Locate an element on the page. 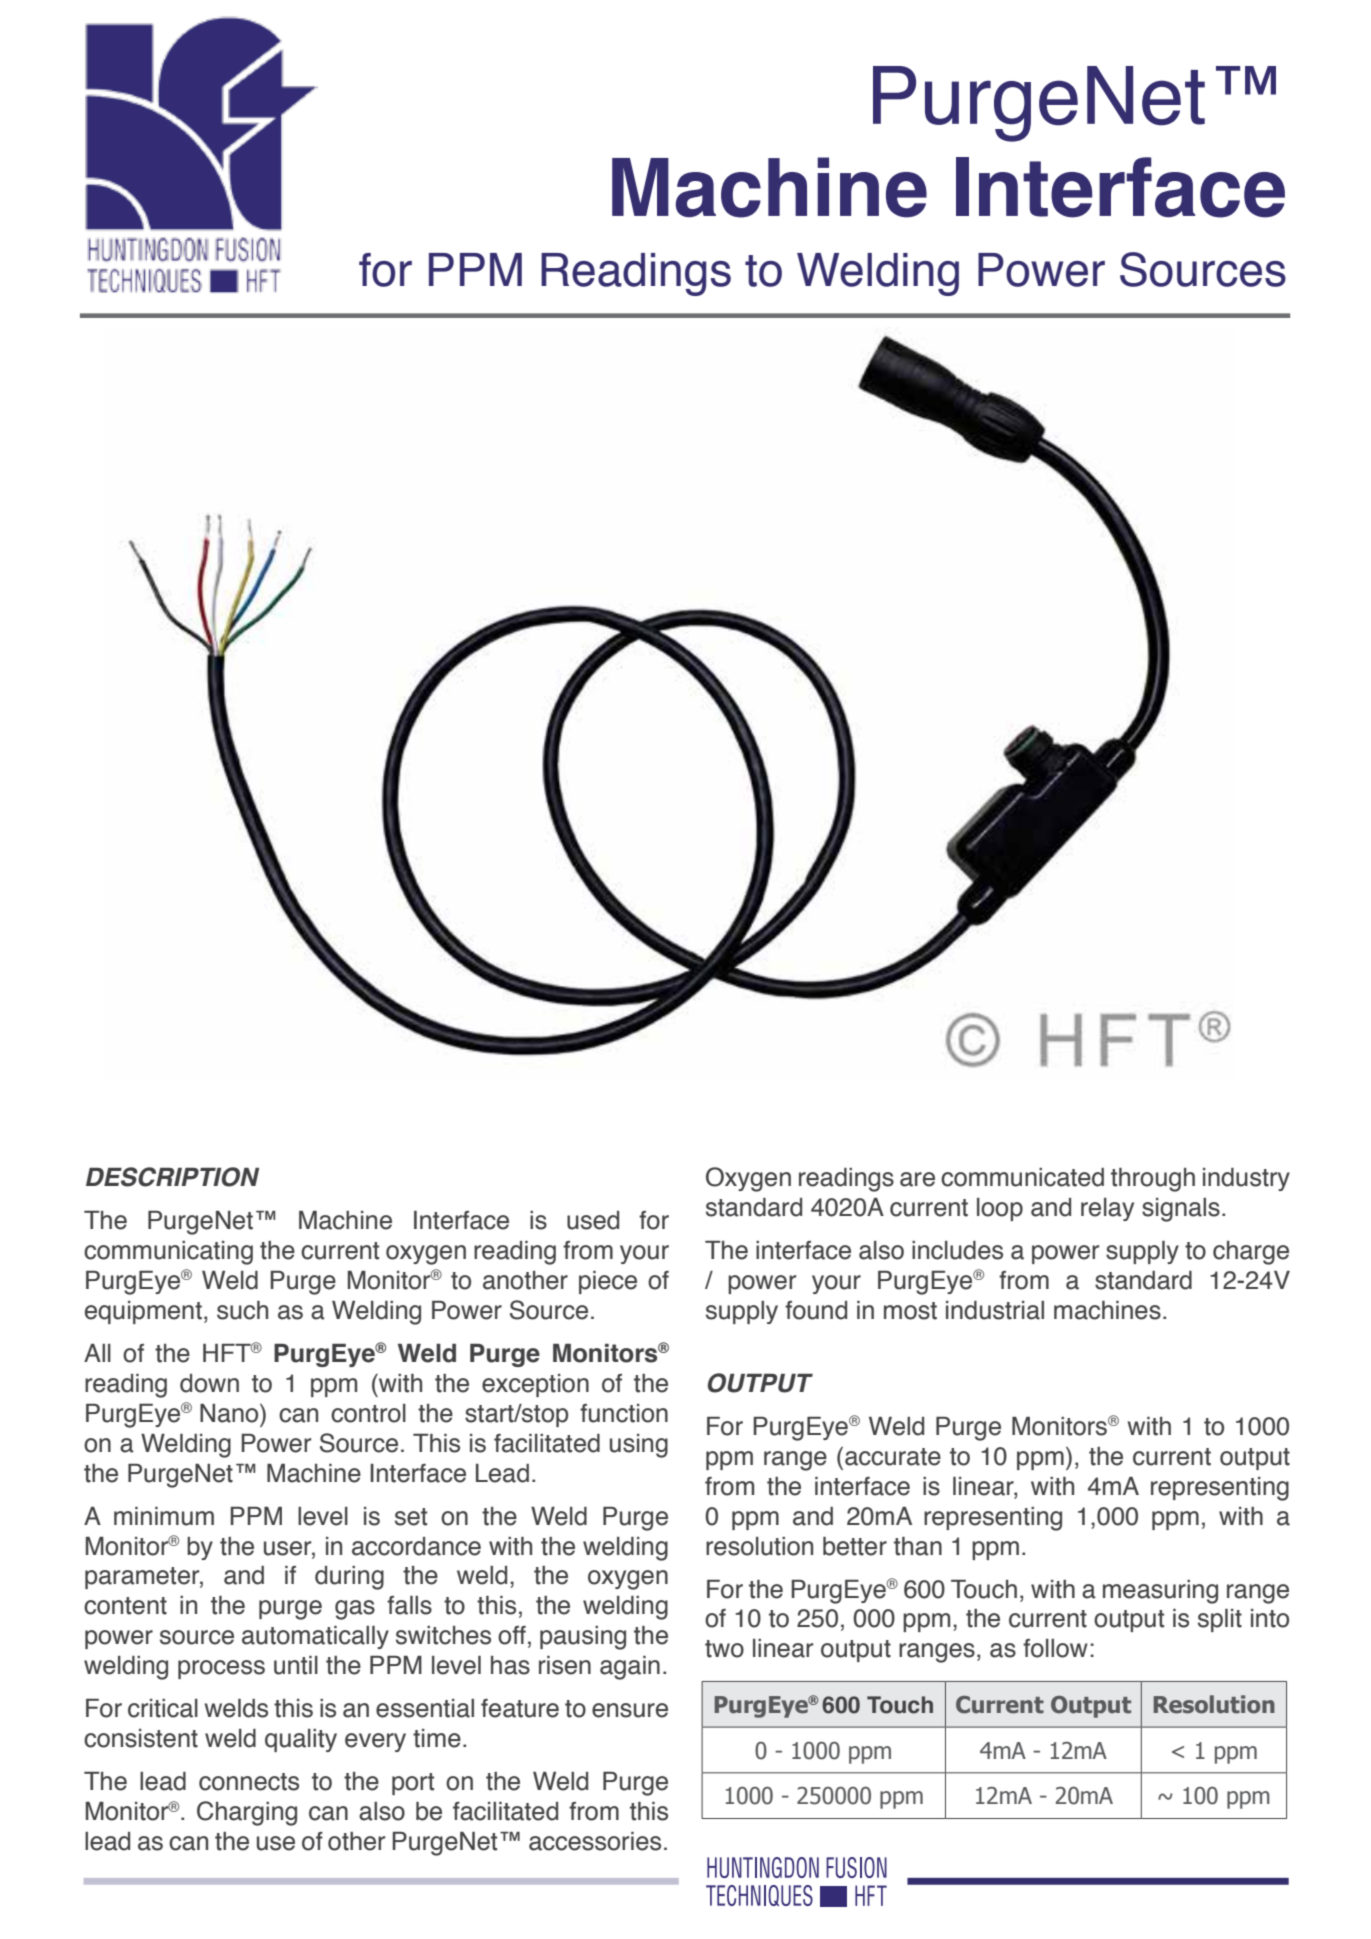 The height and width of the page is (1939, 1371). down is located at coordinates (209, 1383).
